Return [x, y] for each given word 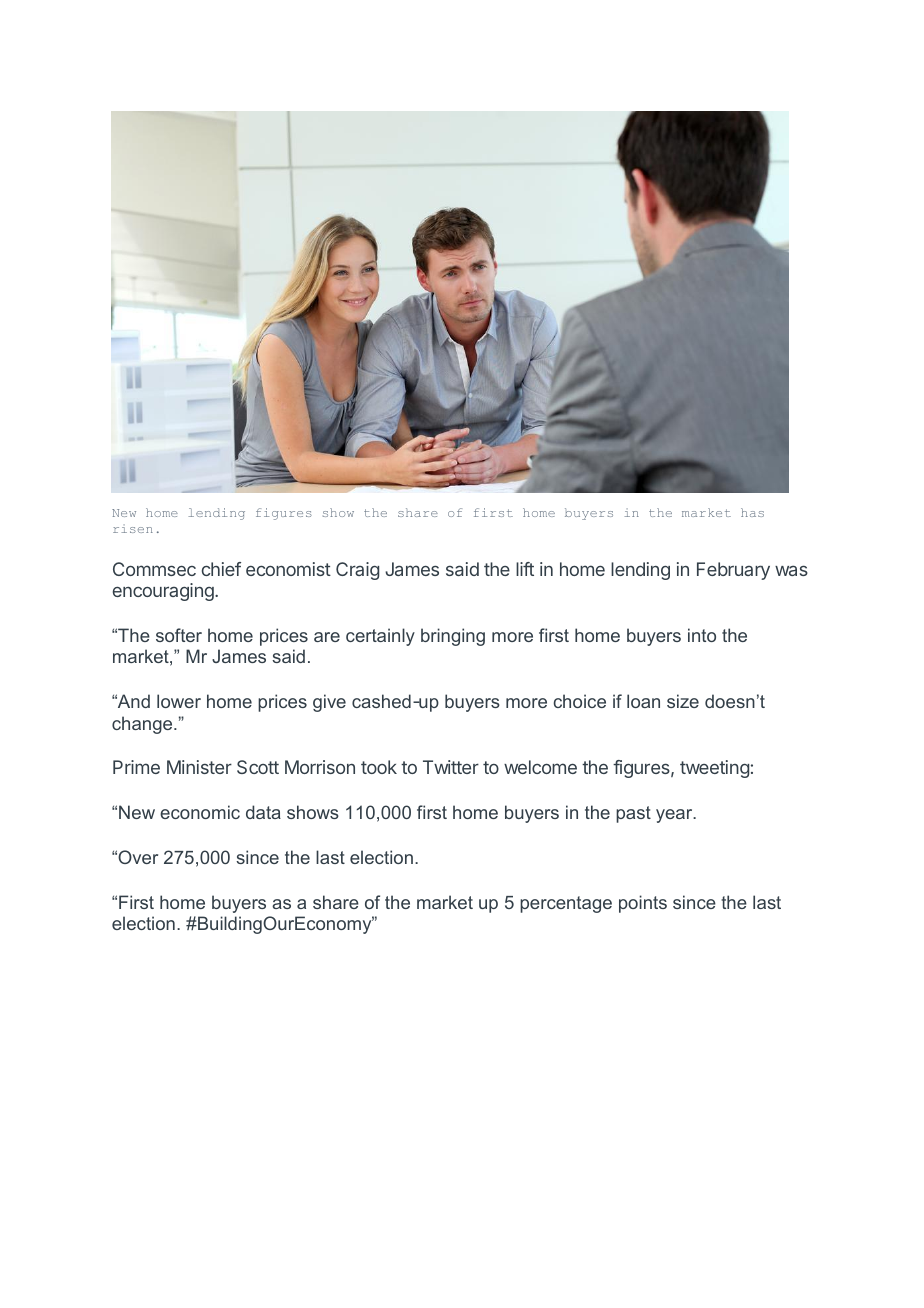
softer [179, 635]
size [683, 701]
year [675, 816]
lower [179, 701]
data [263, 812]
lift [525, 569]
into [702, 635]
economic [200, 812]
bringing [453, 637]
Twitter [451, 767]
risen [133, 528]
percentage [566, 904]
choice [580, 701]
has [752, 512]
